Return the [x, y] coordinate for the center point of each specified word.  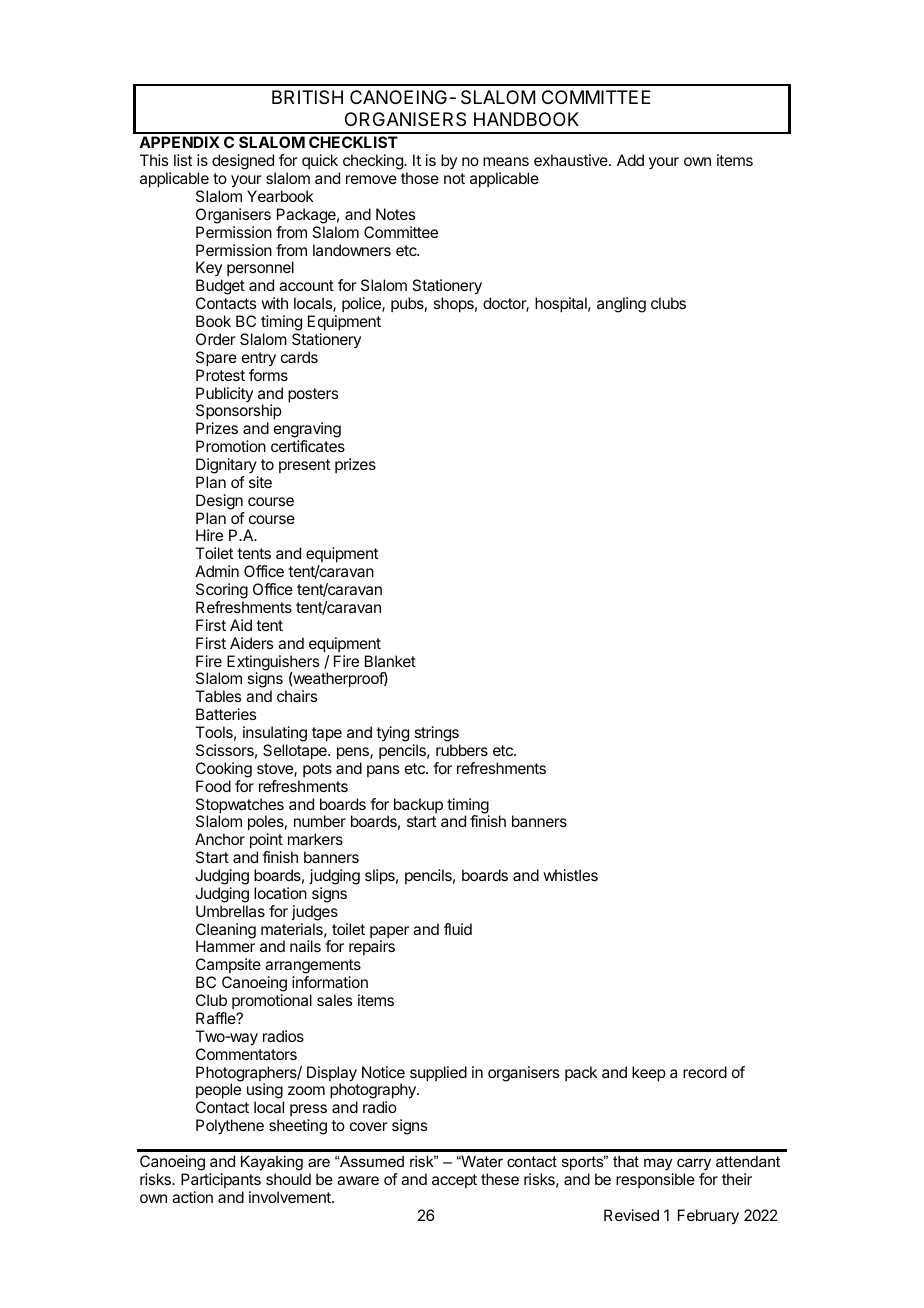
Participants [221, 1180]
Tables [218, 696]
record [705, 1072]
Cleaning [226, 932]
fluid [458, 929]
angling [621, 305]
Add [630, 160]
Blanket [390, 661]
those [420, 178]
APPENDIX [179, 142]
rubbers [462, 750]
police [362, 304]
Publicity [224, 396]
